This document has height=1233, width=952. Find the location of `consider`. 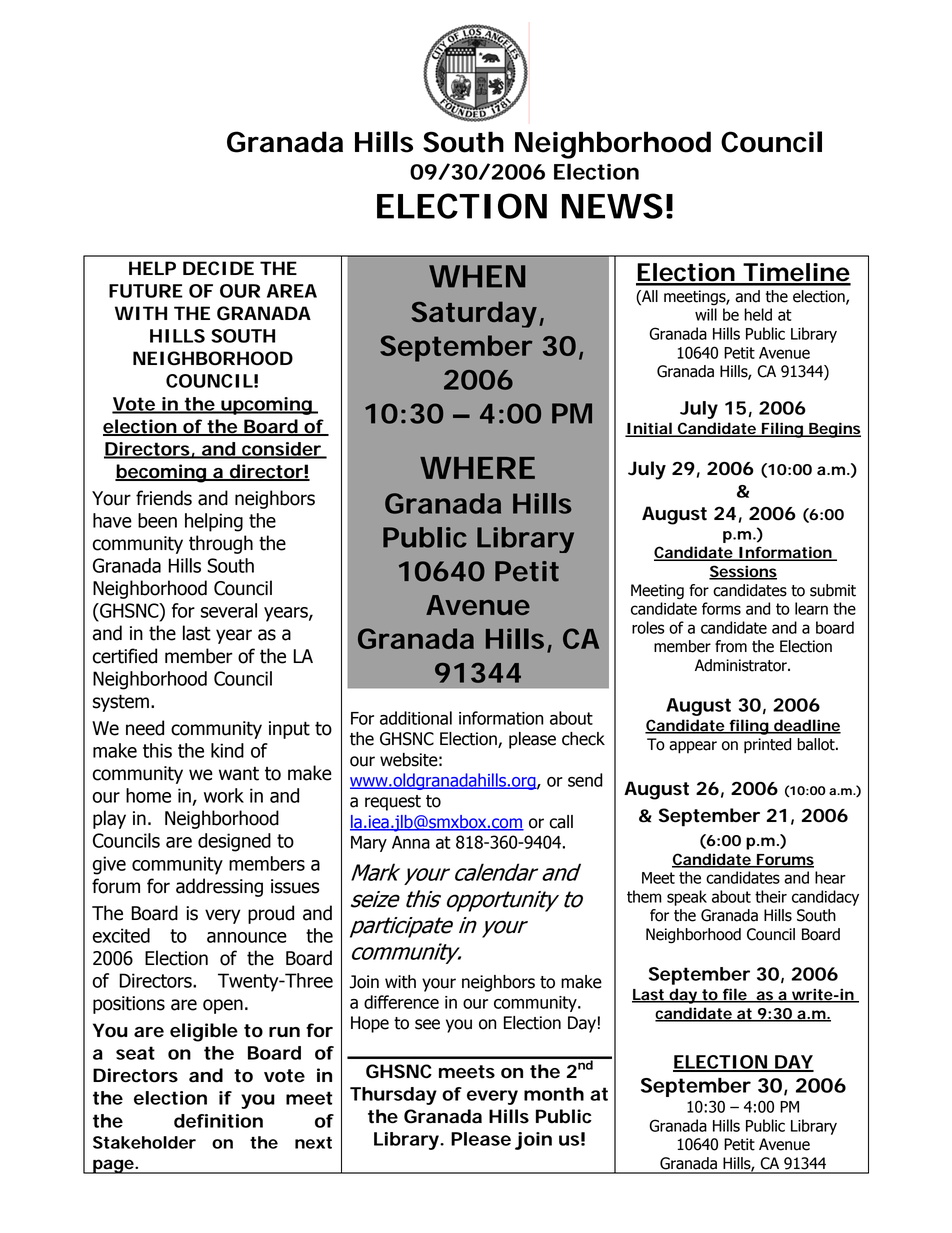

consider is located at coordinates (281, 450).
